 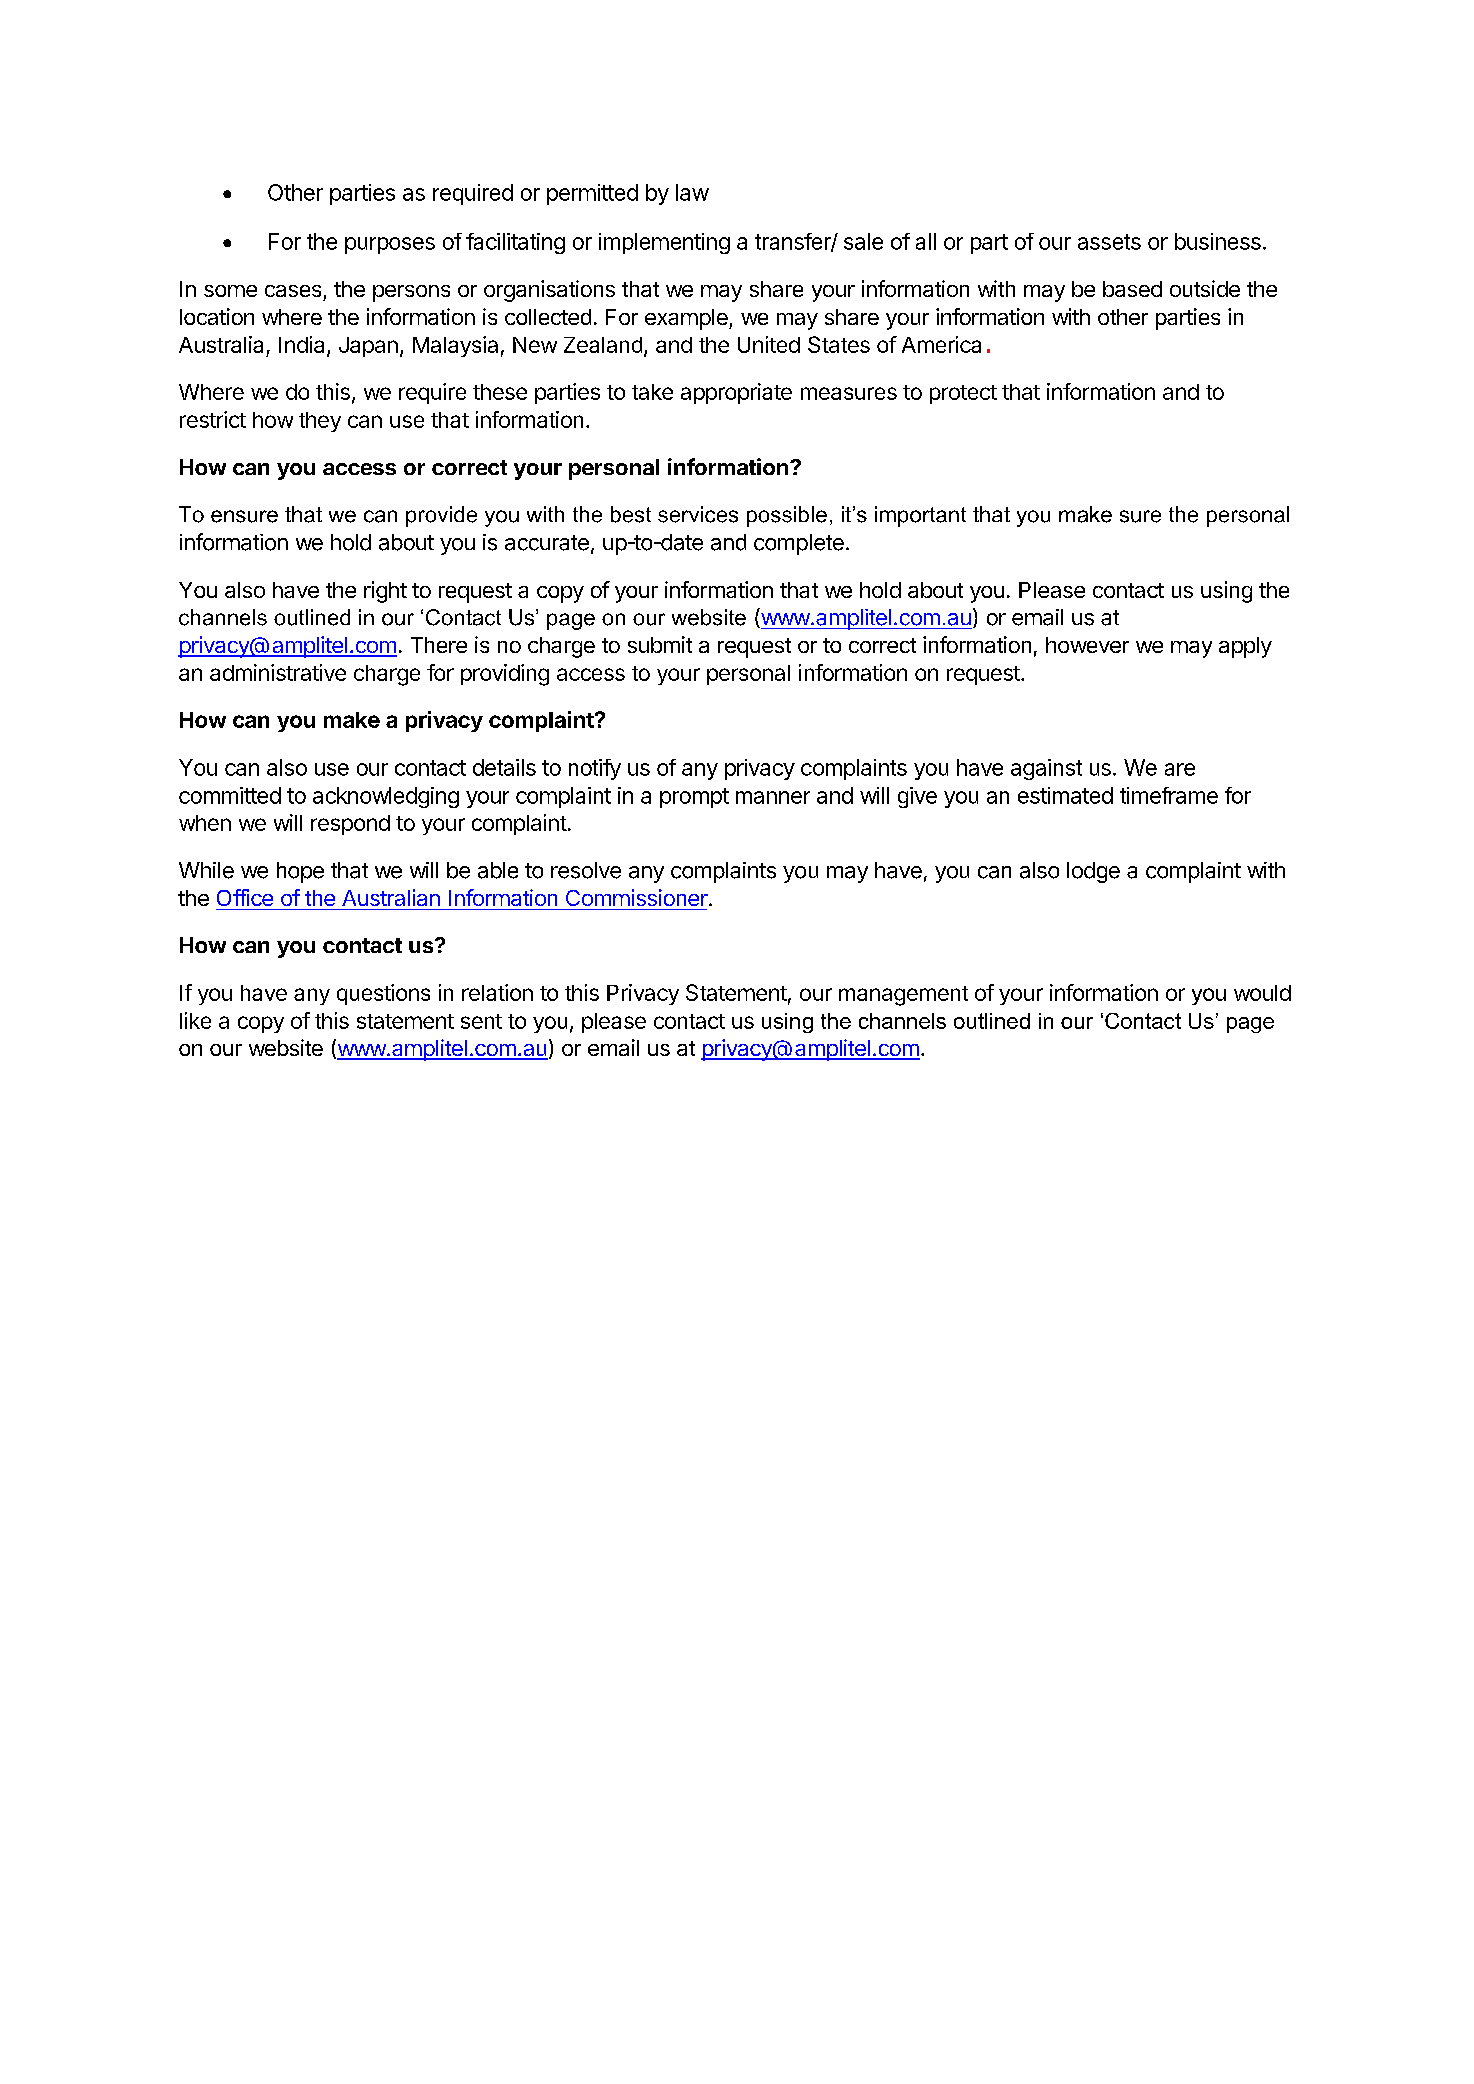 What do you see at coordinates (698, 514) in the screenshot?
I see `services` at bounding box center [698, 514].
